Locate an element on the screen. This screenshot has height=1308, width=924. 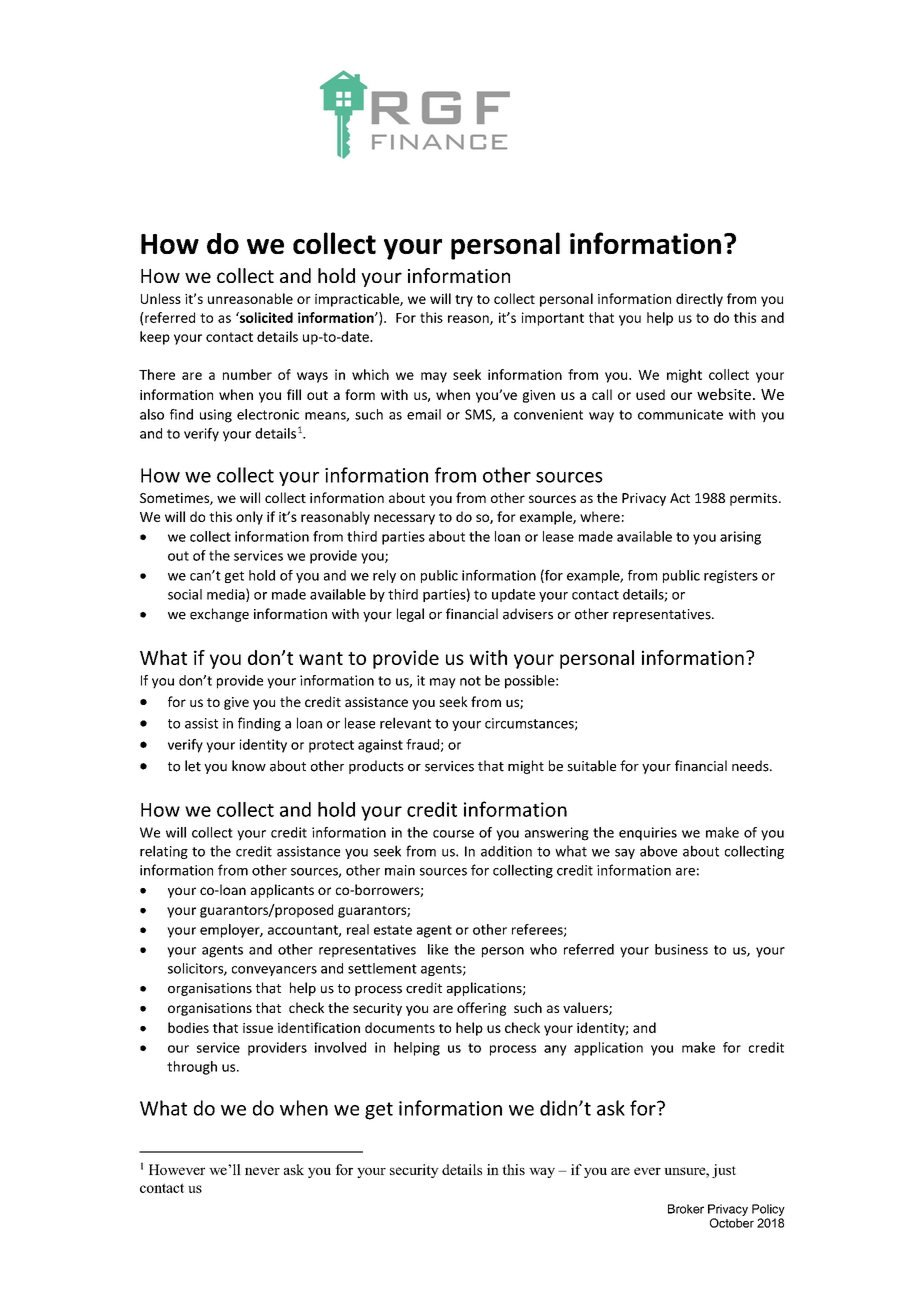
number is located at coordinates (247, 374).
